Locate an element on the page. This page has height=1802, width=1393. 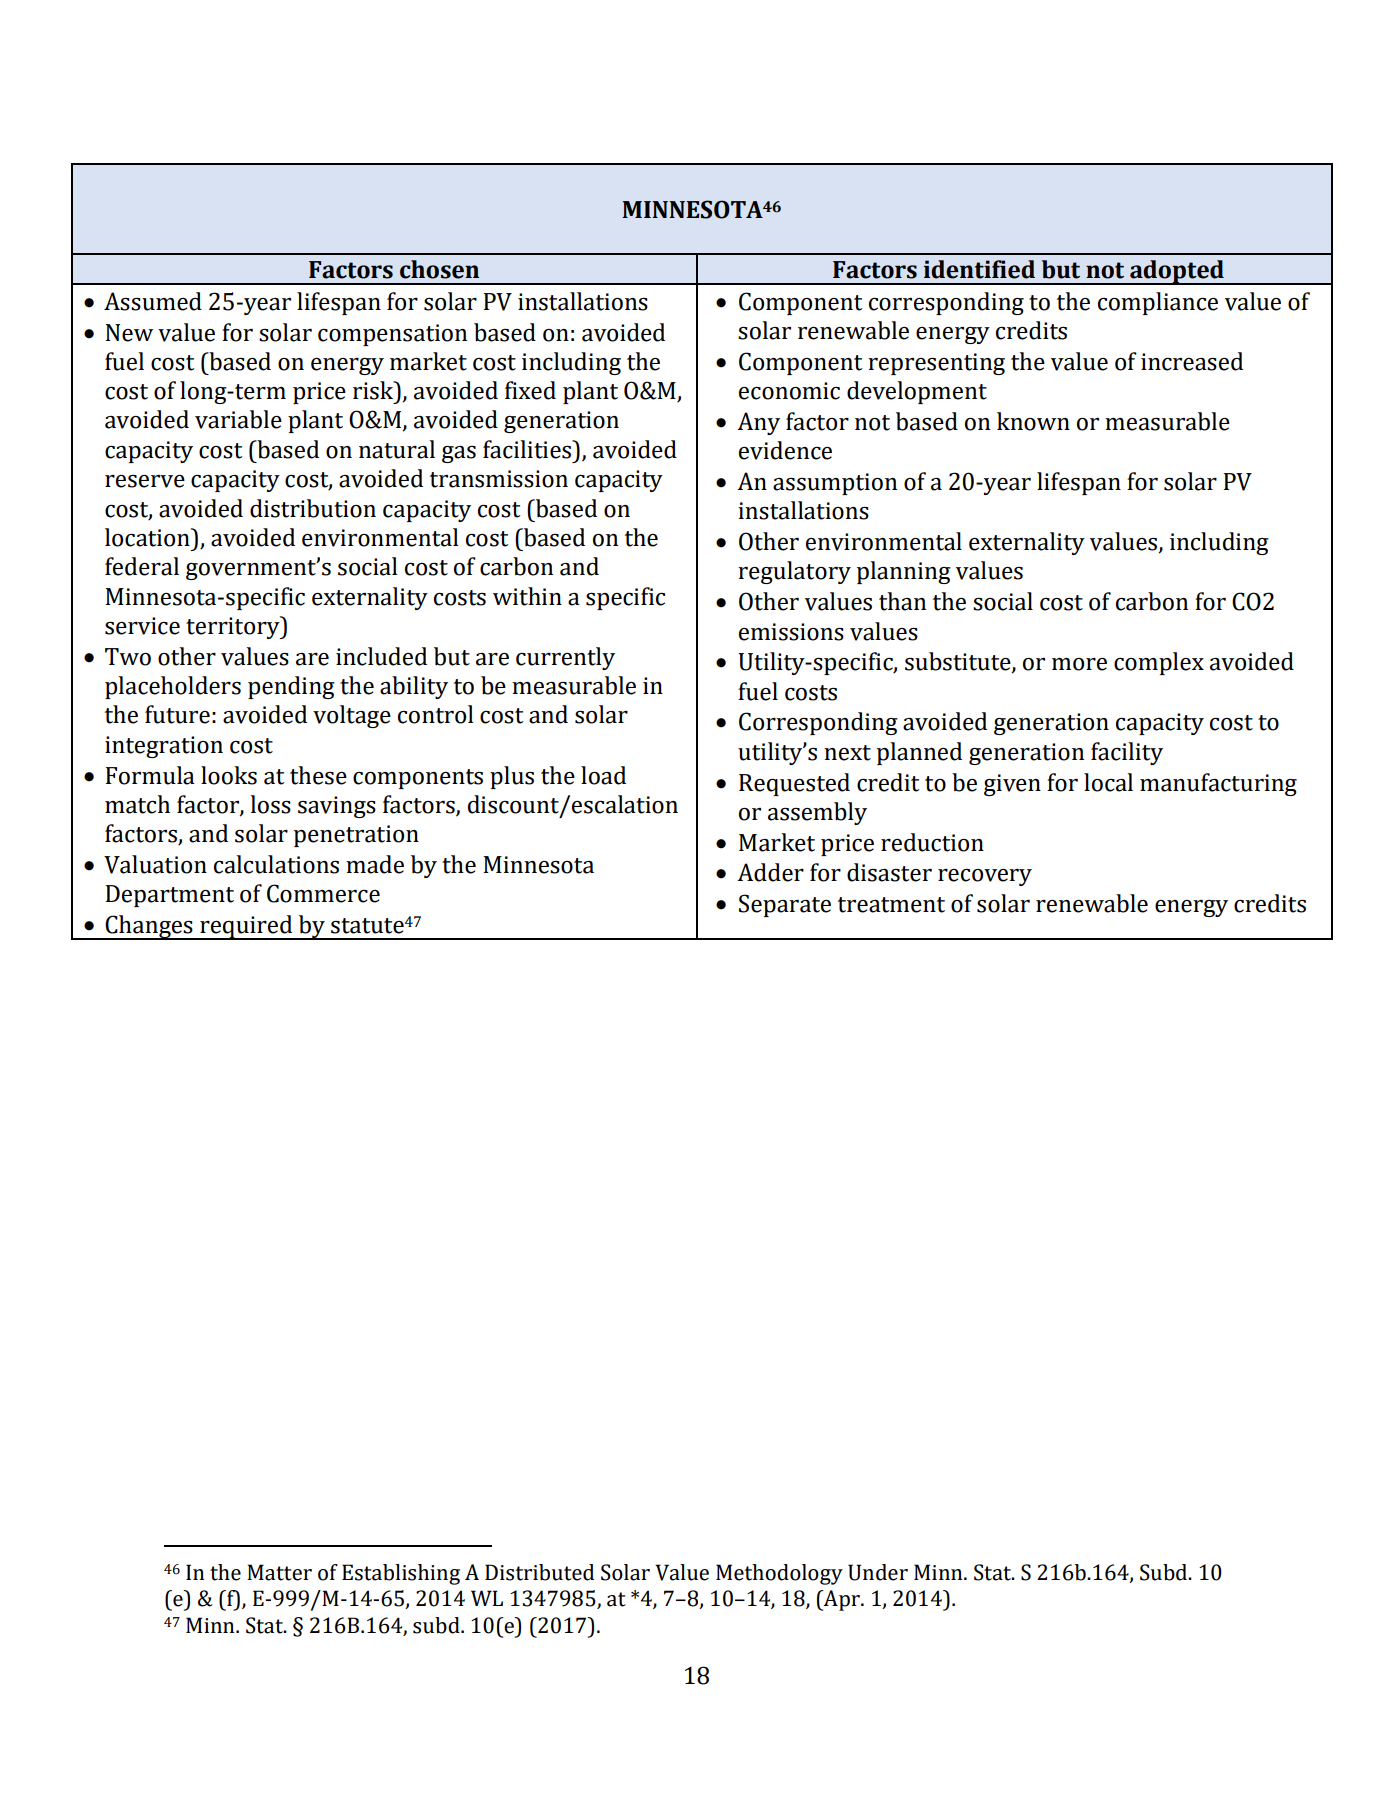
required is located at coordinates (246, 927).
